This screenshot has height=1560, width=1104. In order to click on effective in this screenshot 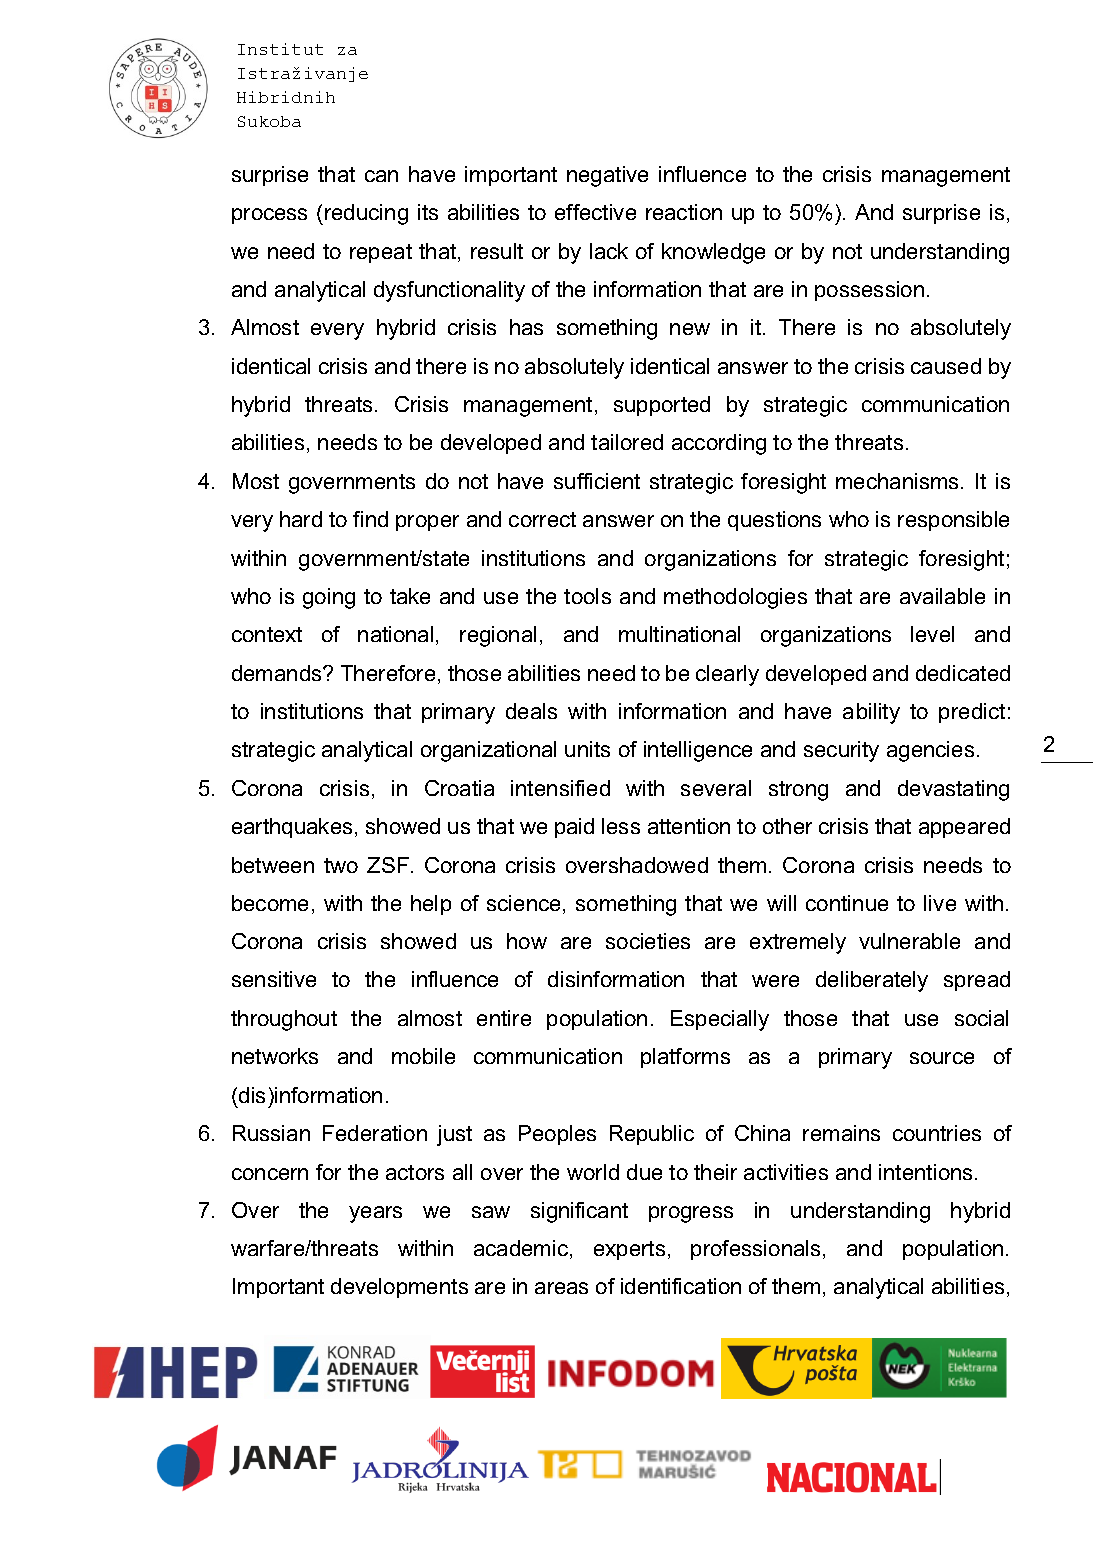, I will do `click(595, 212)`.
